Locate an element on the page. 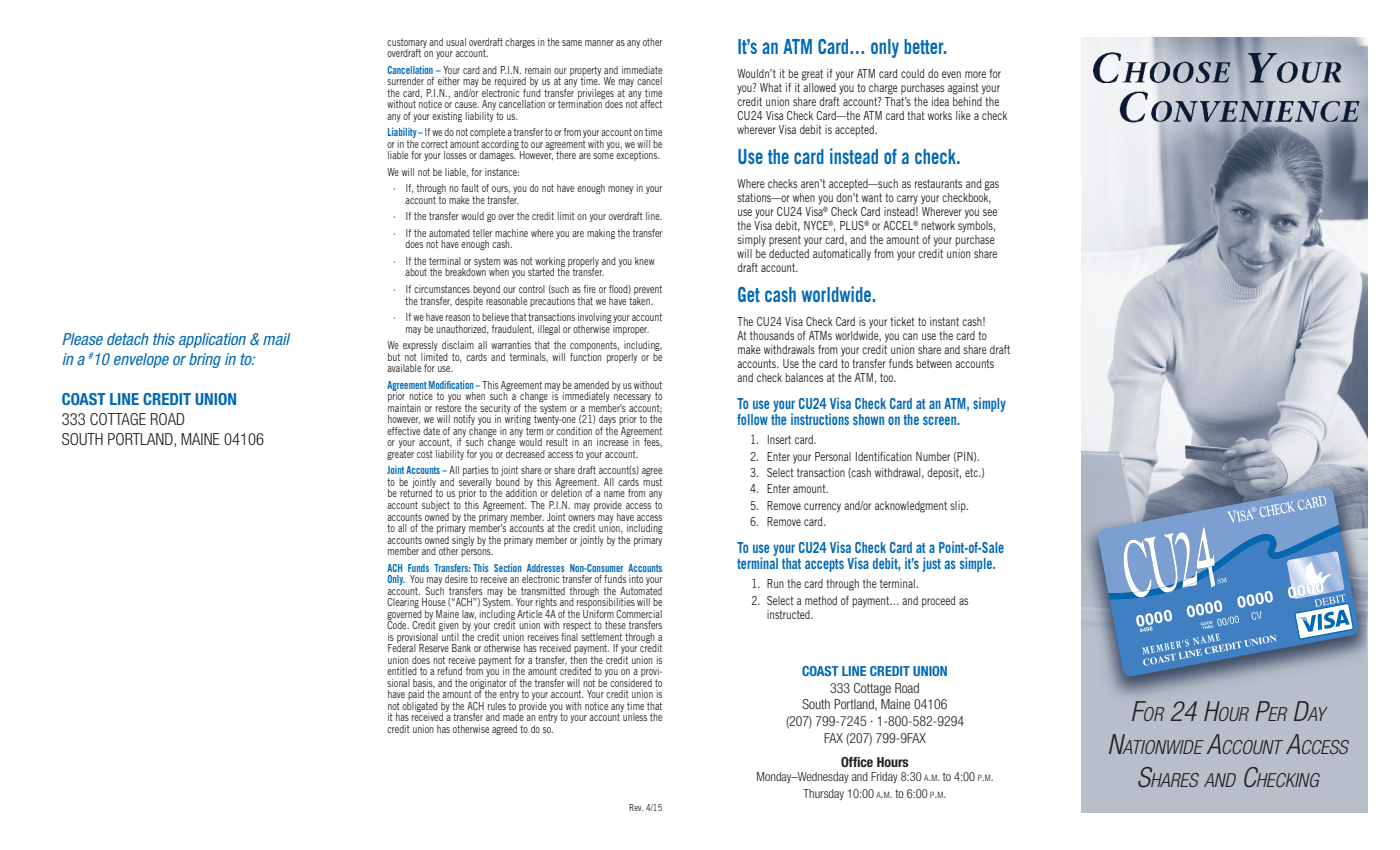 This page has height=850, width=1400. surrender is located at coordinates (405, 81).
